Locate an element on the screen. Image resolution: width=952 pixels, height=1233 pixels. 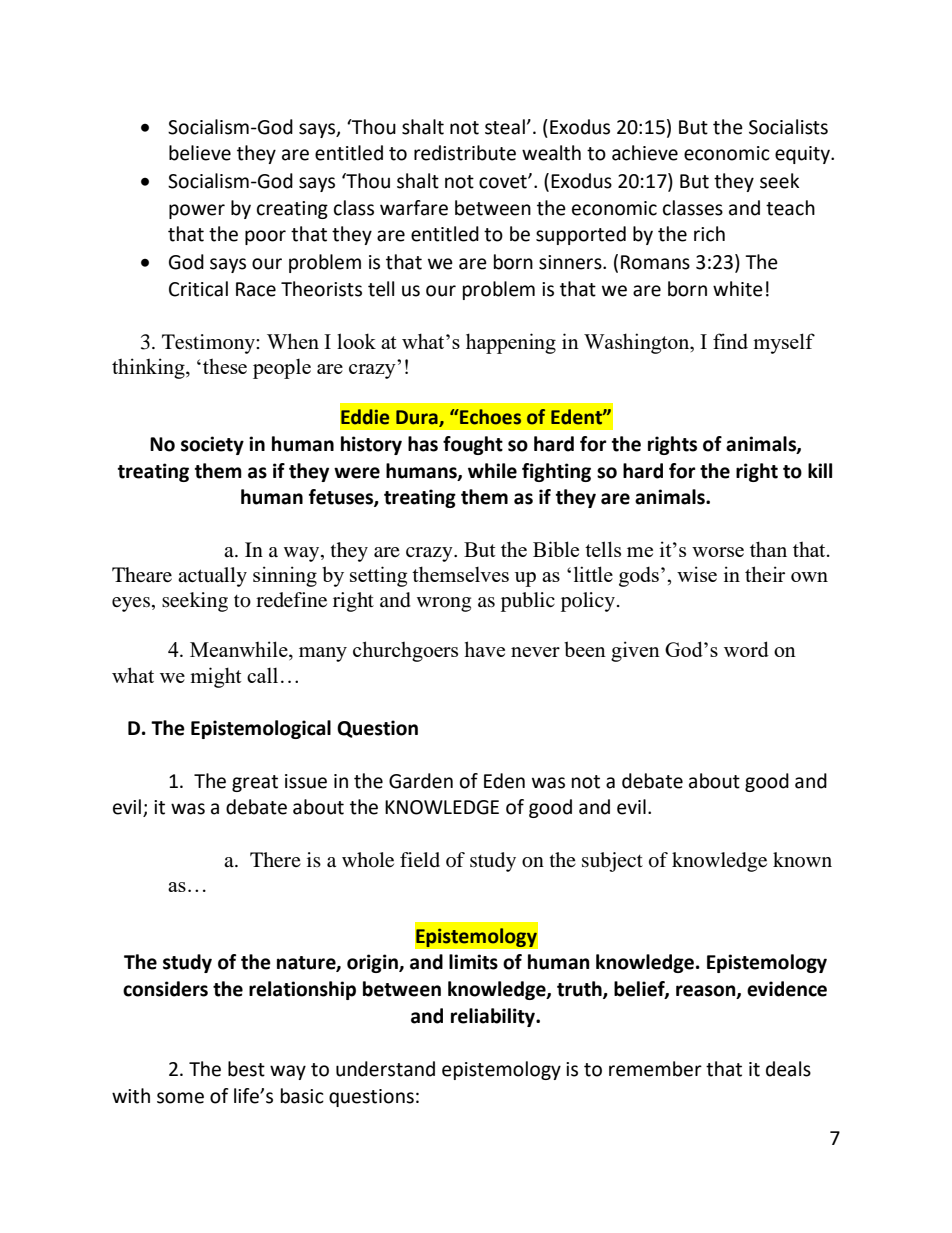
Socialists is located at coordinates (788, 127).
